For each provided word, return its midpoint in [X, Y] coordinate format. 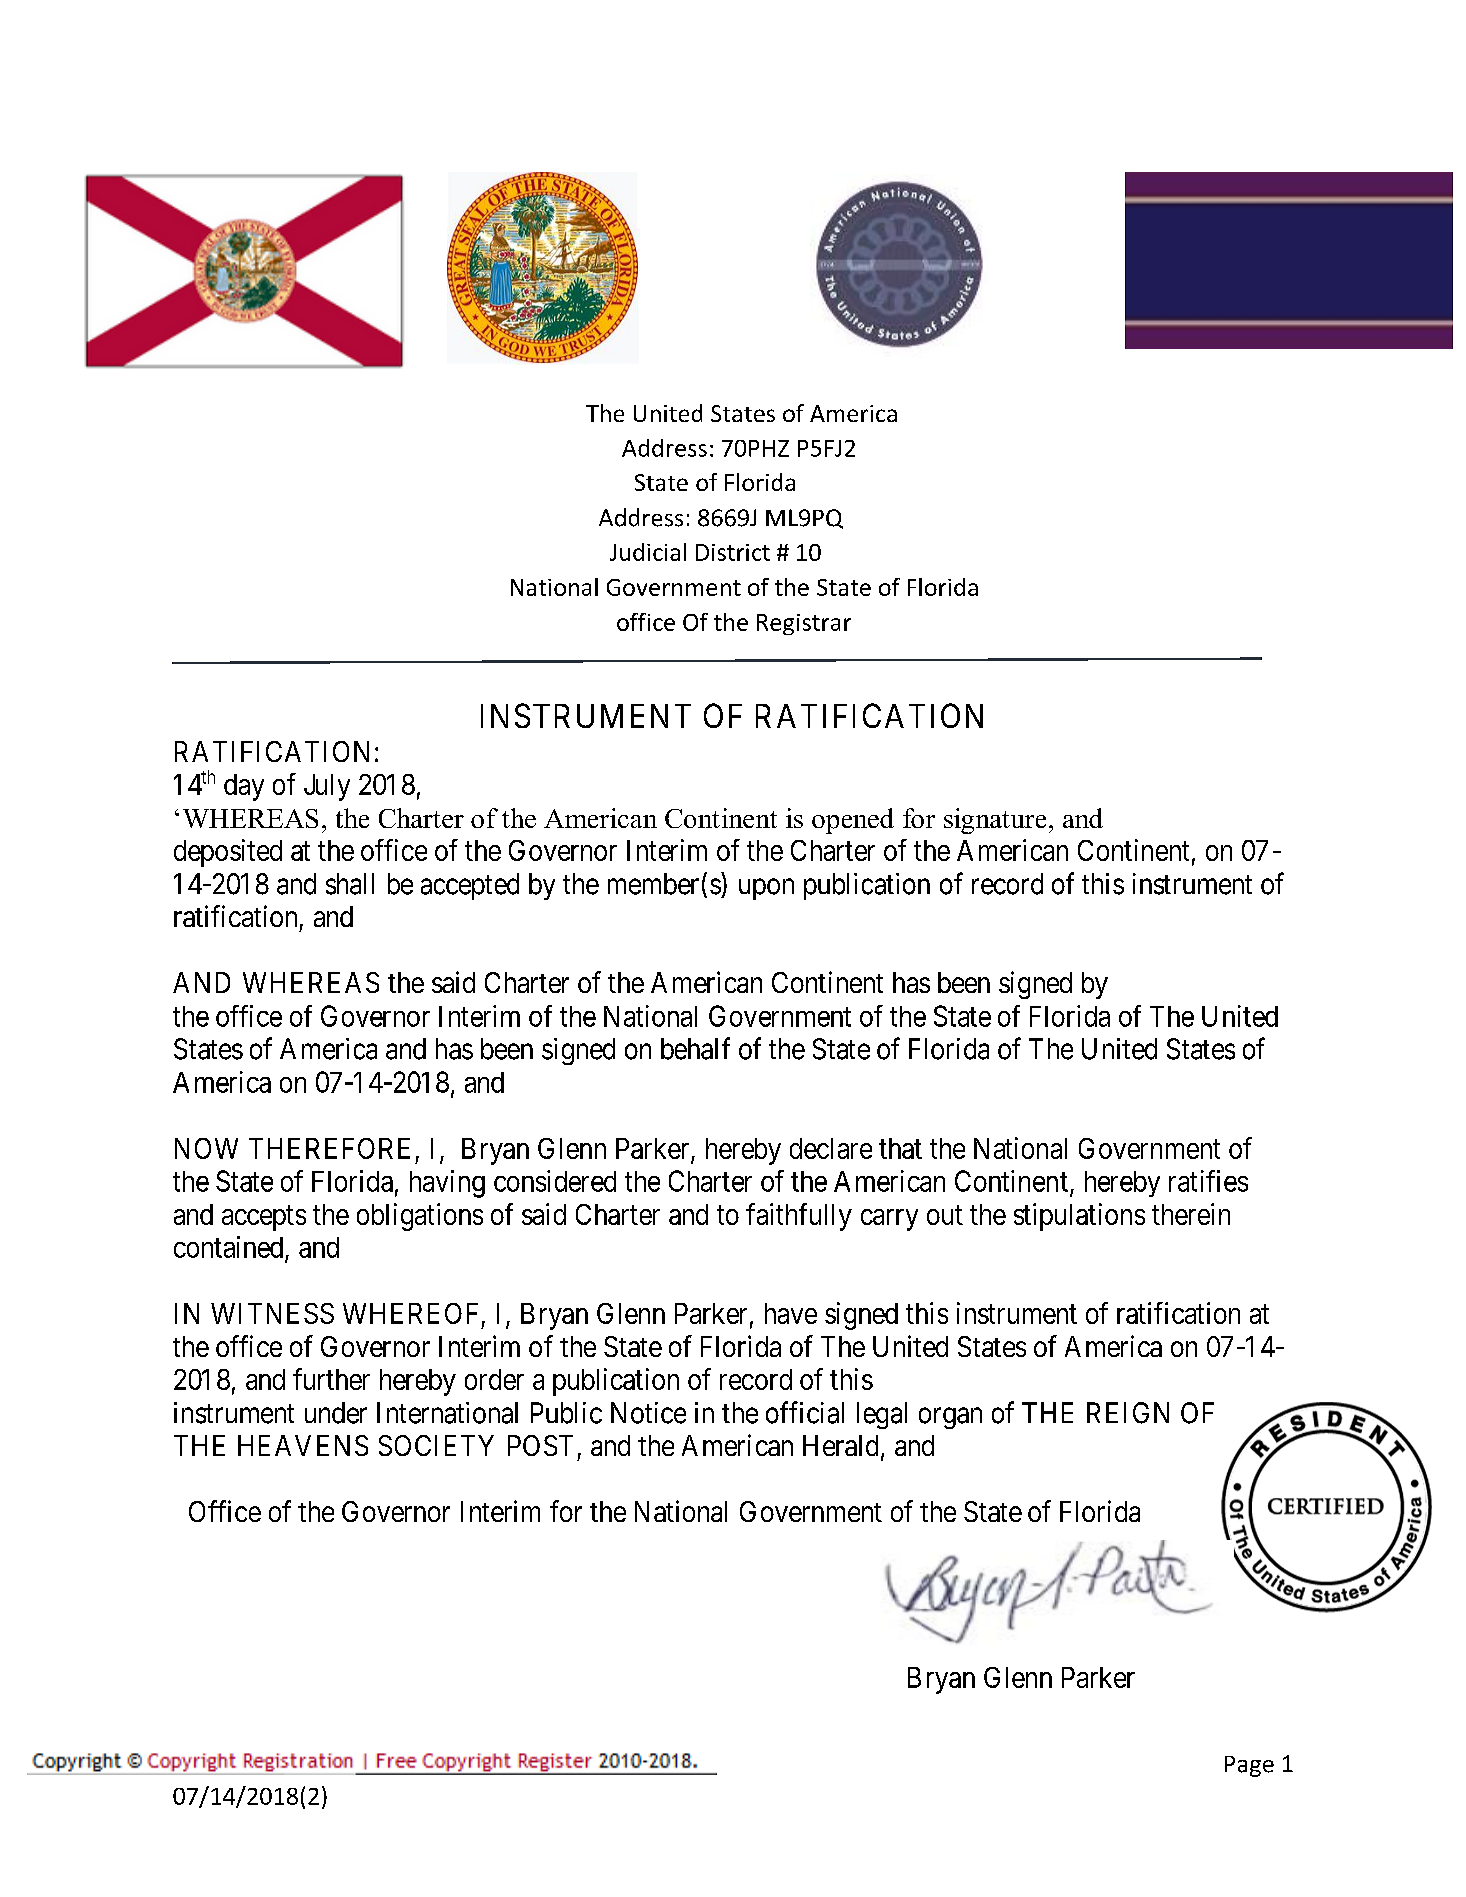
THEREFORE [329, 1148]
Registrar [804, 624]
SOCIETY [436, 1445]
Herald [840, 1445]
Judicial [648, 552]
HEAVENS [303, 1445]
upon [766, 889]
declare [831, 1148]
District [733, 552]
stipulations [1079, 1217]
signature [995, 821]
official [805, 1412]
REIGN [1128, 1413]
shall [350, 884]
